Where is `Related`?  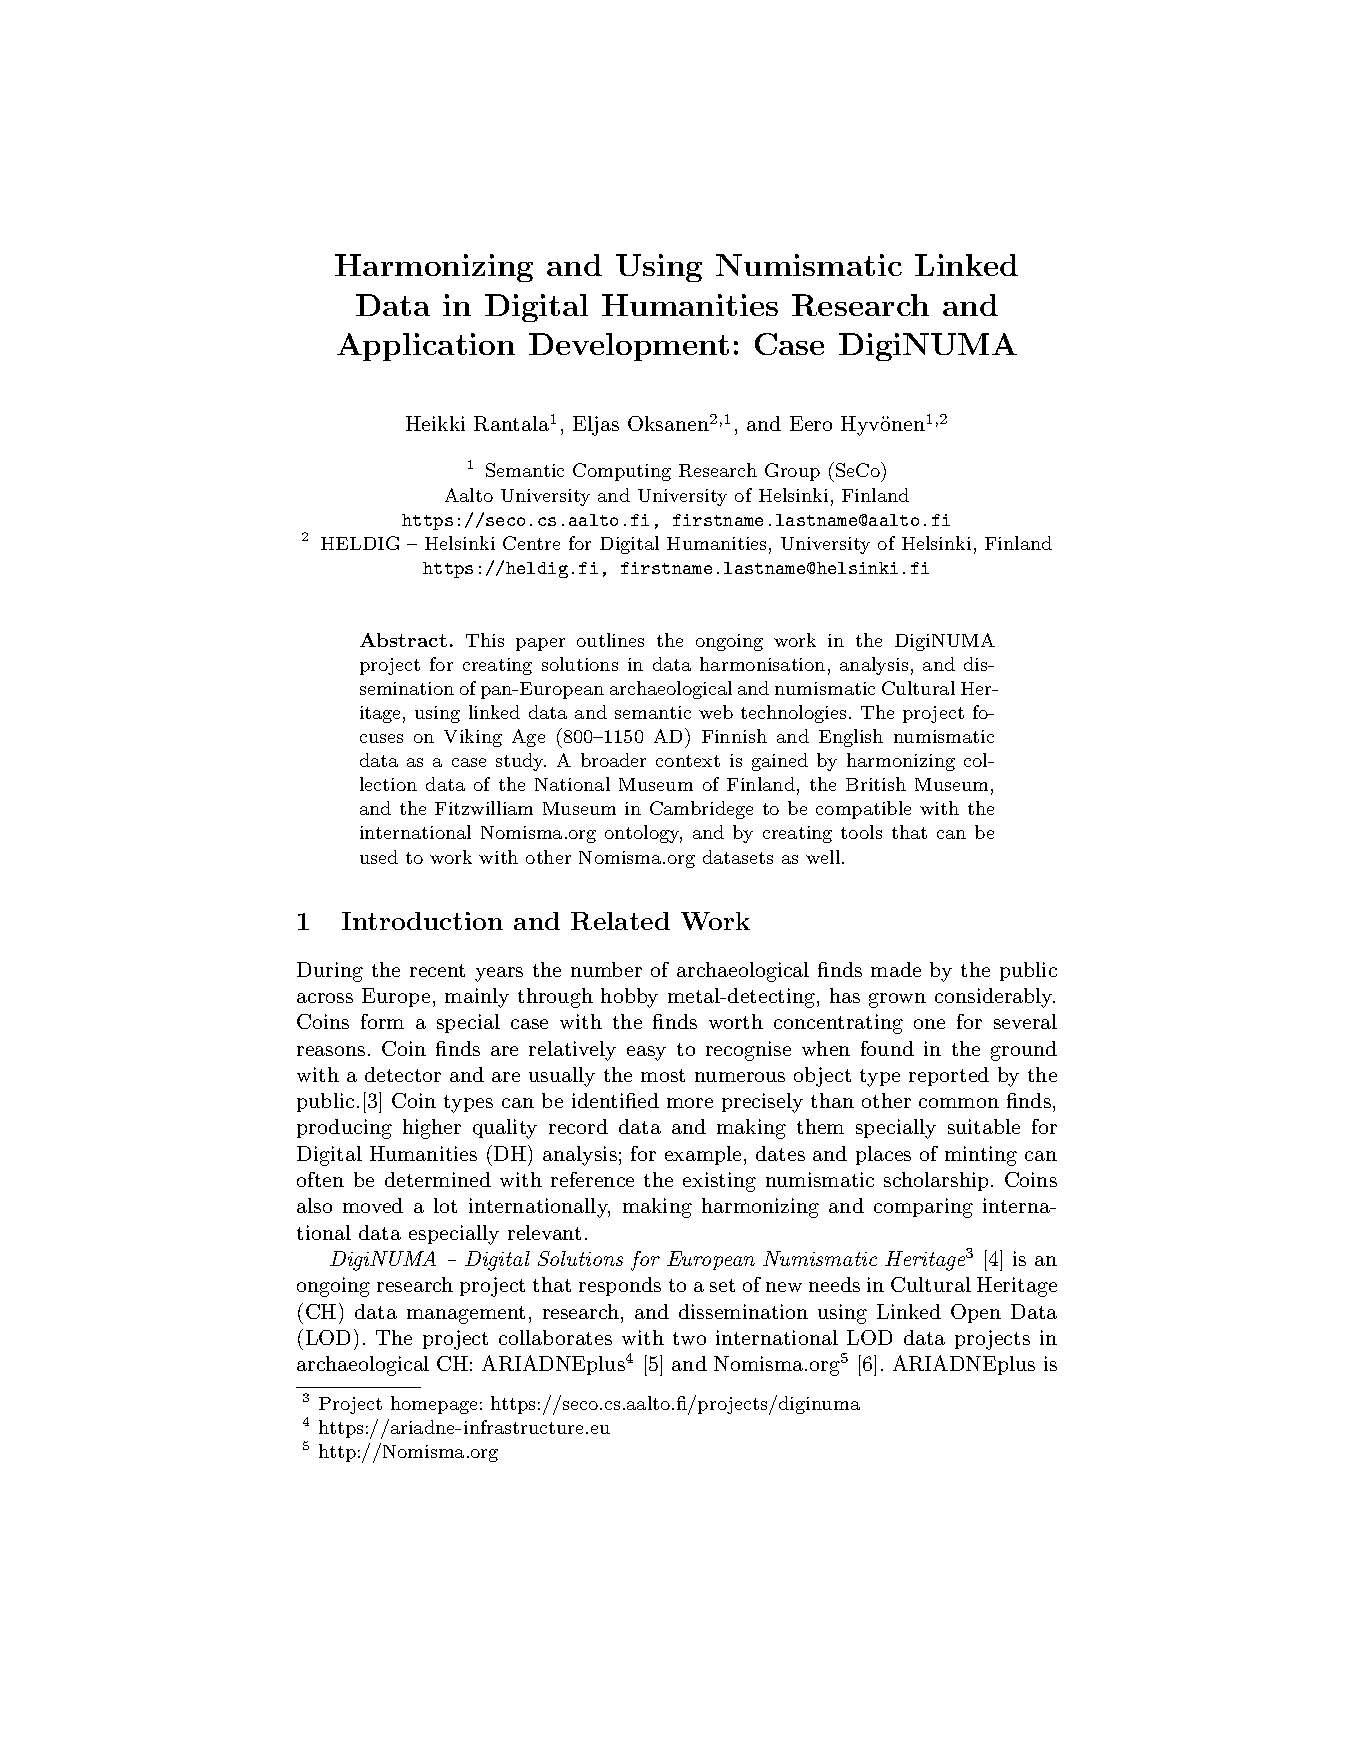 Related is located at coordinates (620, 921).
